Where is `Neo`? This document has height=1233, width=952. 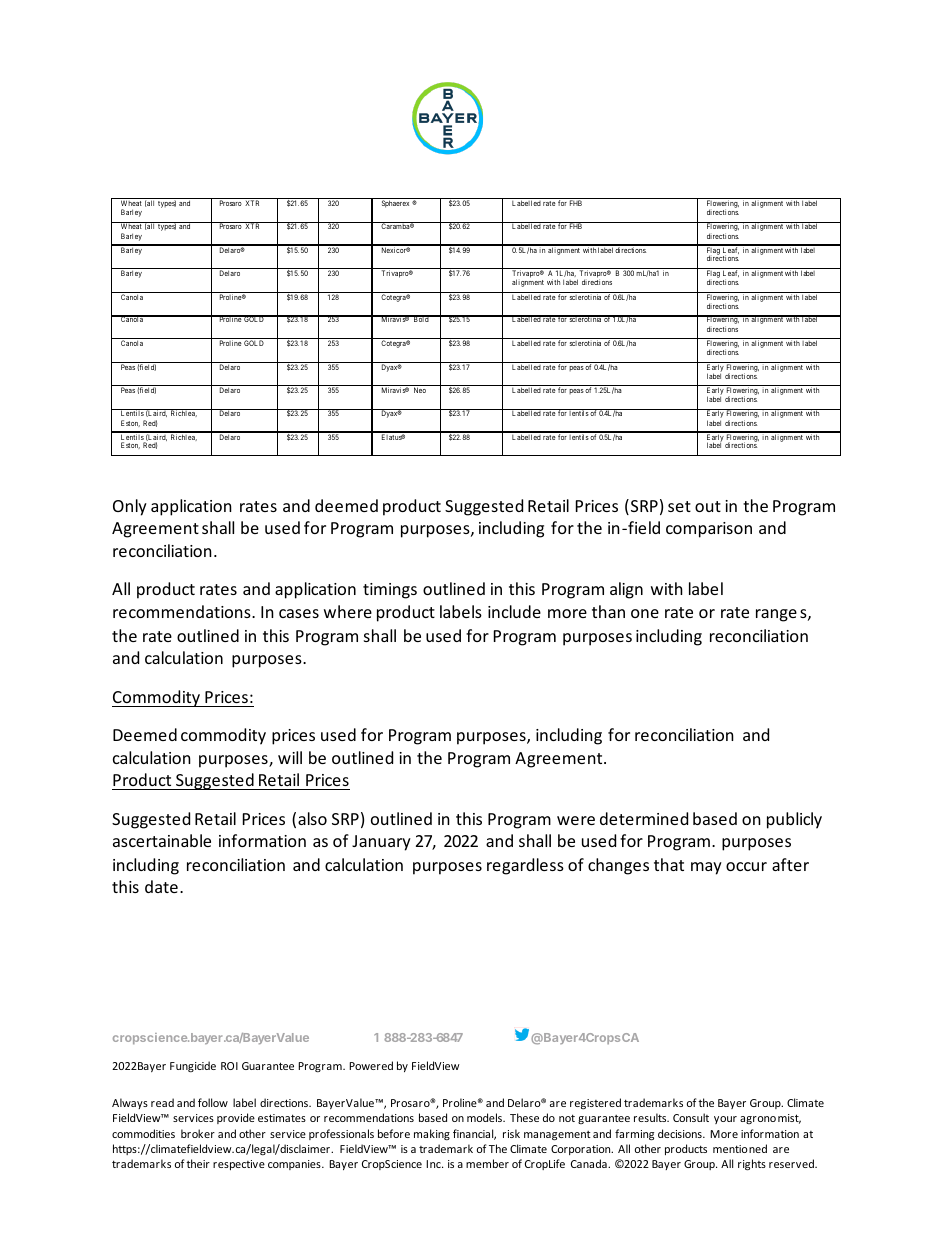
Neo is located at coordinates (420, 390).
